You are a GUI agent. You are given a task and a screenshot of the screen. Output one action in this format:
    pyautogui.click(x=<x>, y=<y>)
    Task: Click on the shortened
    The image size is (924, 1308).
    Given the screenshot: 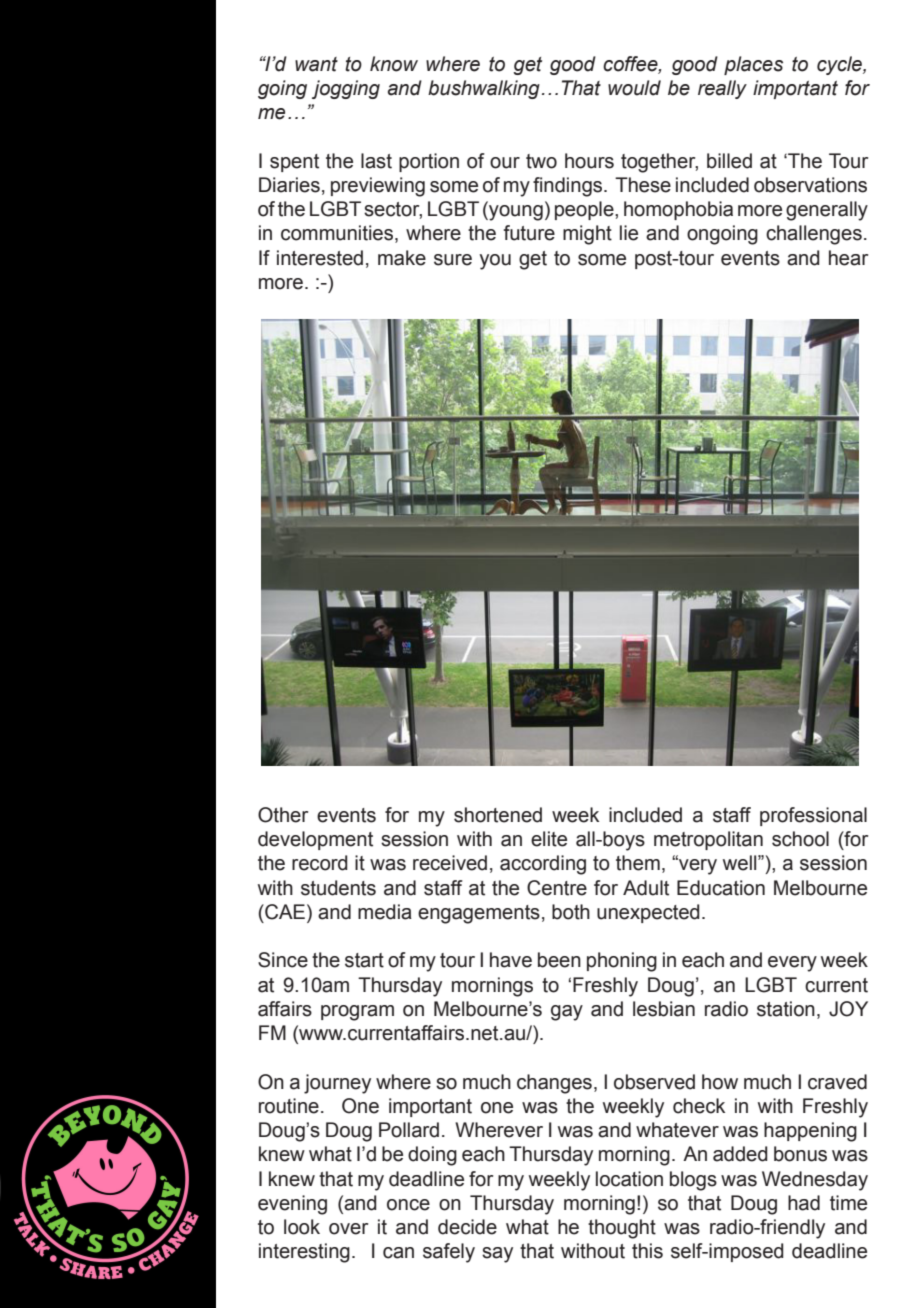 What is the action you would take?
    pyautogui.click(x=498, y=815)
